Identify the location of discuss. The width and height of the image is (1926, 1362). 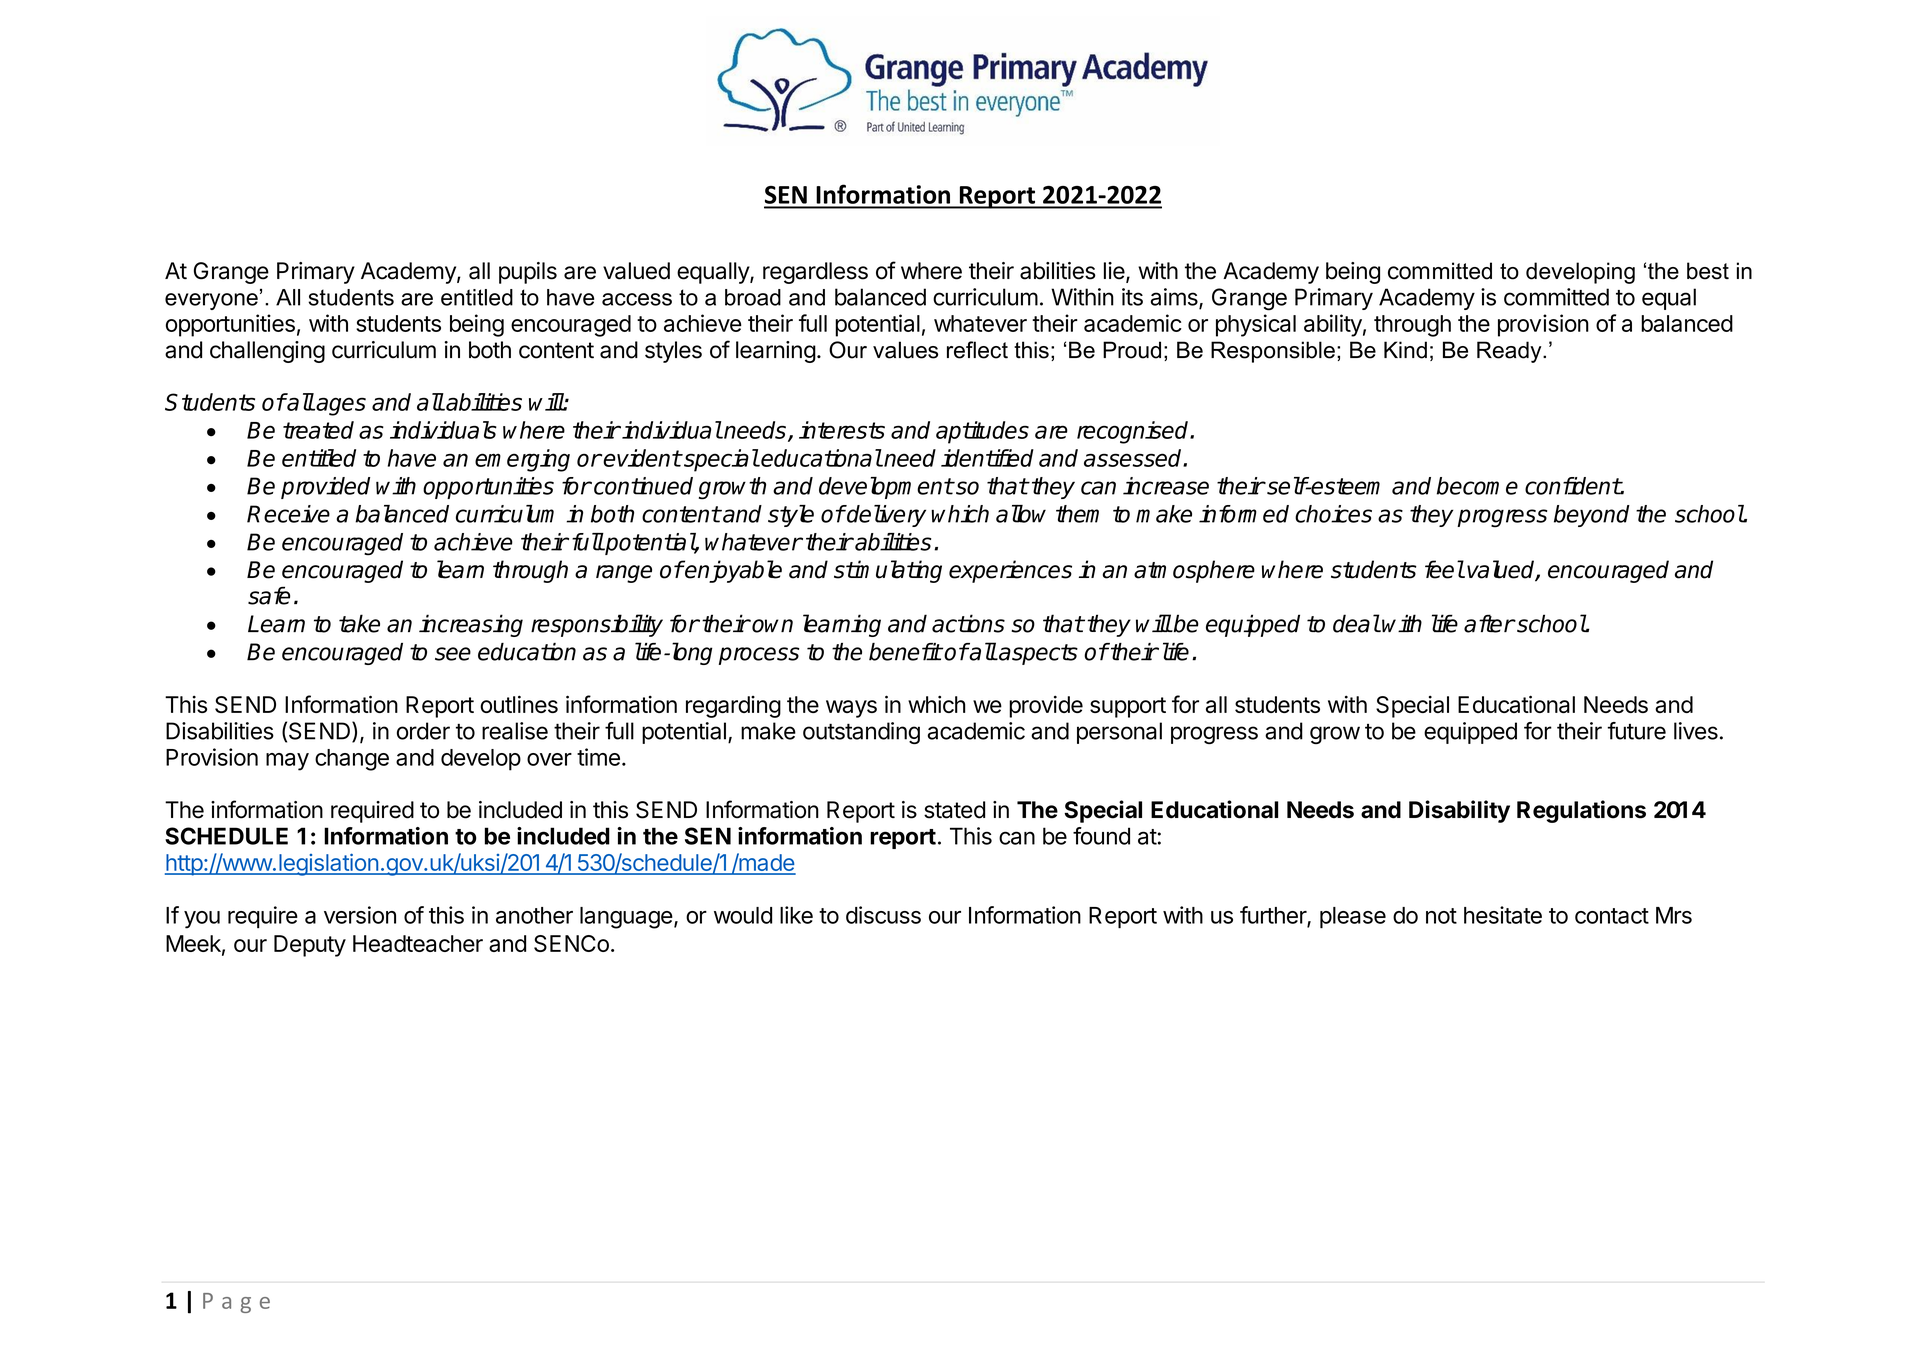
(883, 915).
